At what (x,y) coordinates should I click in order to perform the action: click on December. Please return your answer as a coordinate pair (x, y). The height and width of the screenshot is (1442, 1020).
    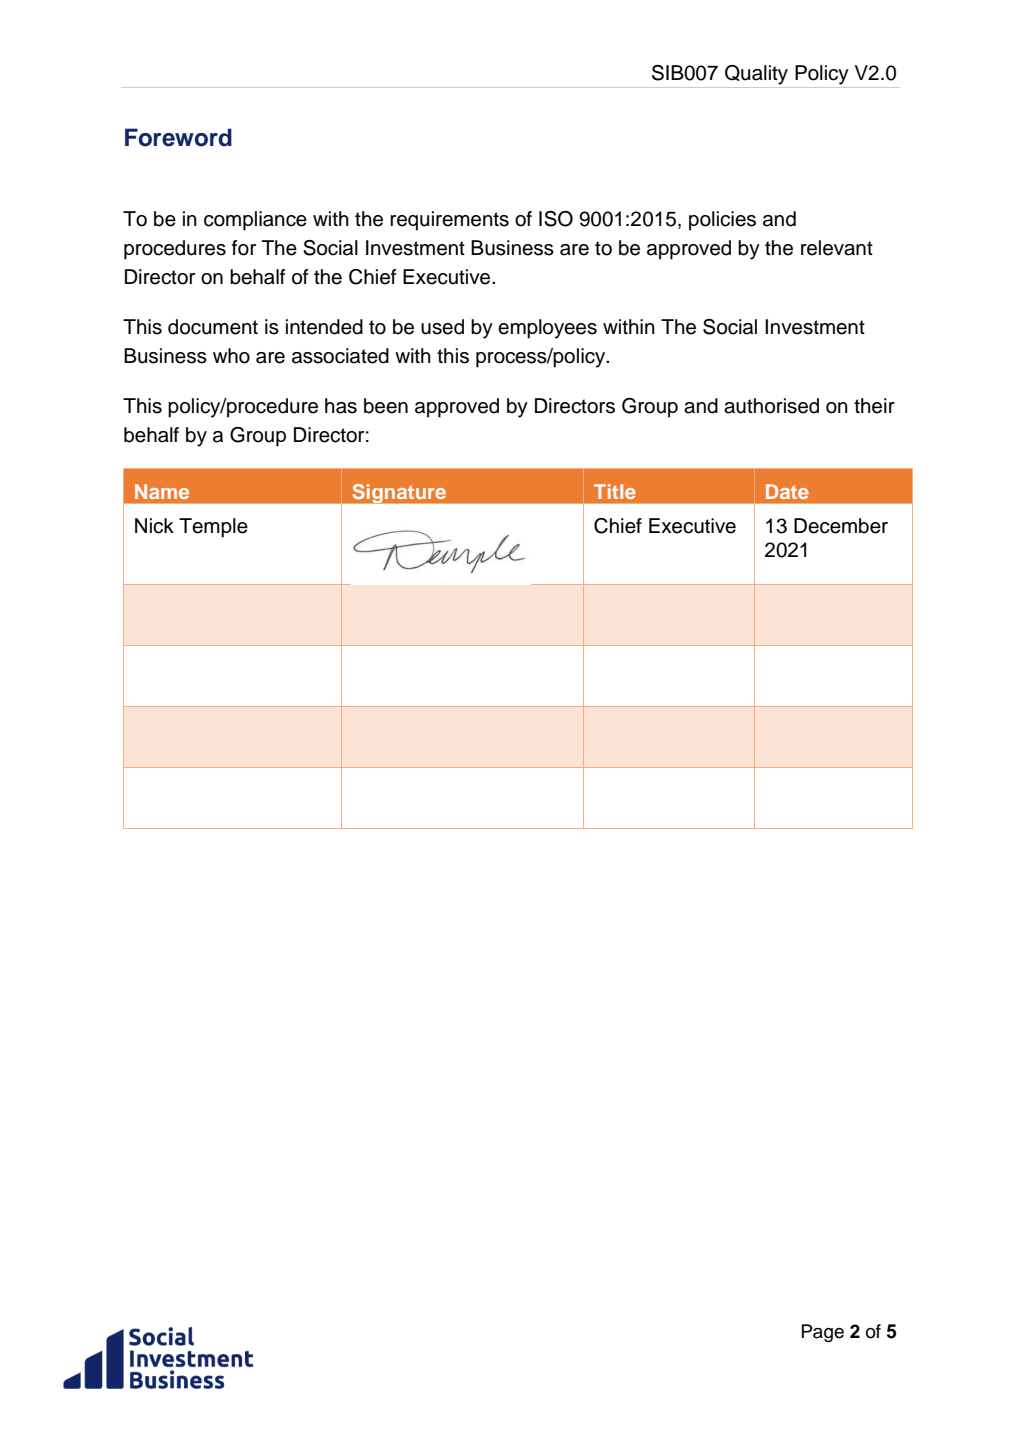
    Looking at the image, I should click on (841, 526).
